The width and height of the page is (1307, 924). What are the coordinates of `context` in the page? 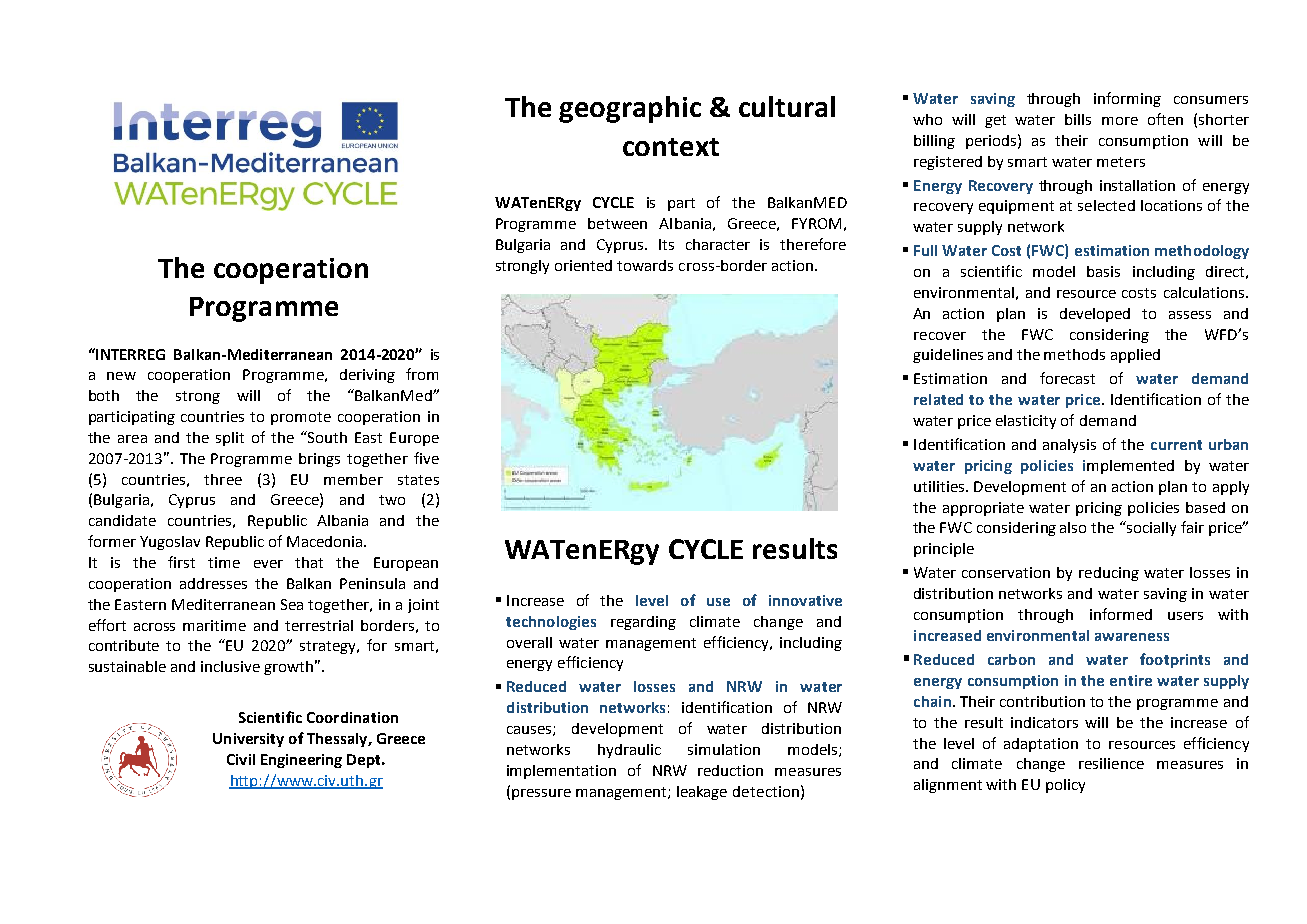 It's located at (671, 147).
